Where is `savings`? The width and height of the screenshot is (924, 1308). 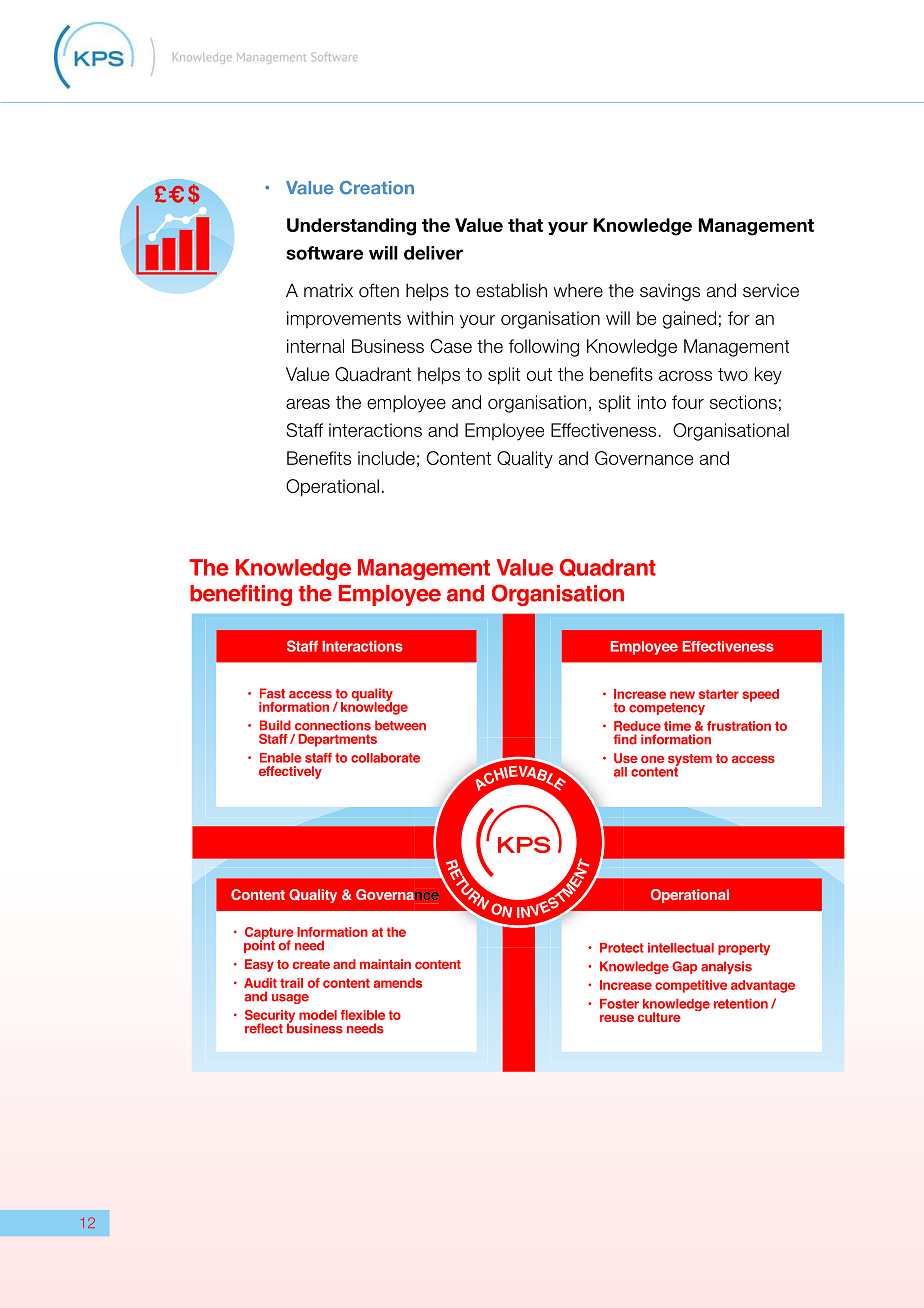
savings is located at coordinates (670, 292).
